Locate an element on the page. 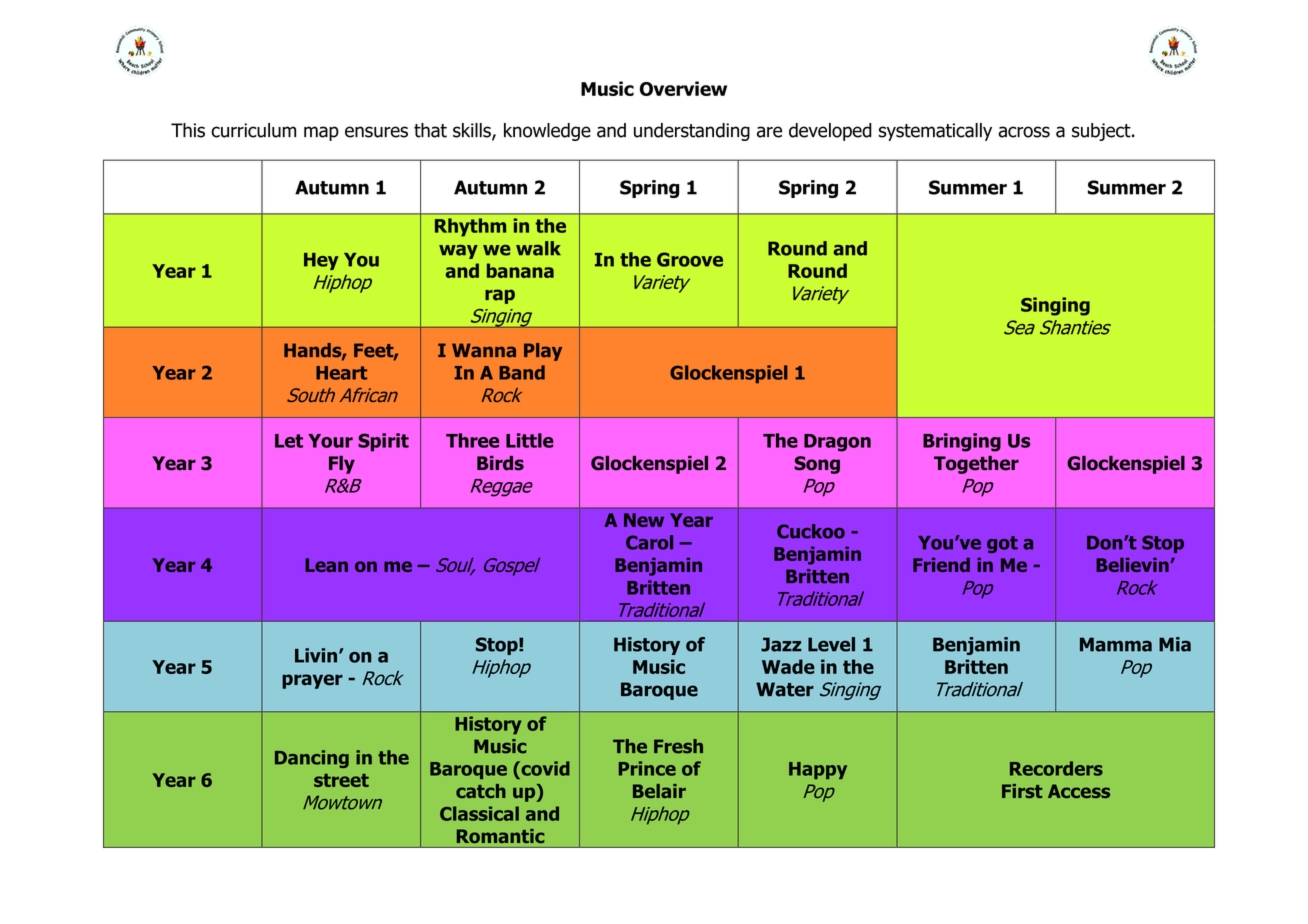 This image has width=1308, height=924. Prince is located at coordinates (647, 768).
